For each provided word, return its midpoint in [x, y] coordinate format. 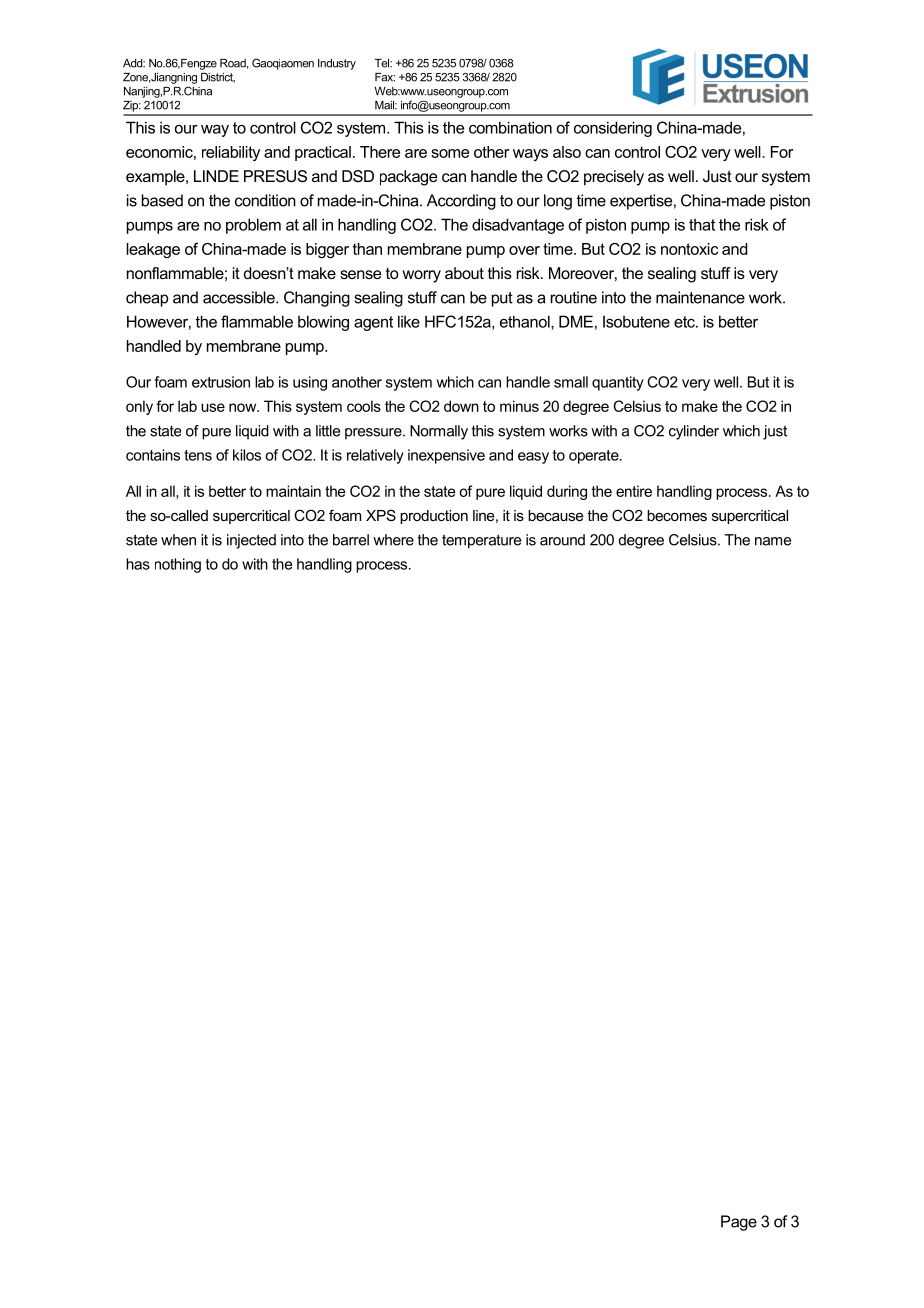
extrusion [221, 382]
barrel [351, 540]
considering [613, 129]
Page [739, 1223]
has [138, 564]
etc [685, 322]
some [450, 153]
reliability [231, 153]
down [461, 406]
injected [251, 541]
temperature [481, 541]
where [393, 540]
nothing [178, 565]
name [773, 541]
